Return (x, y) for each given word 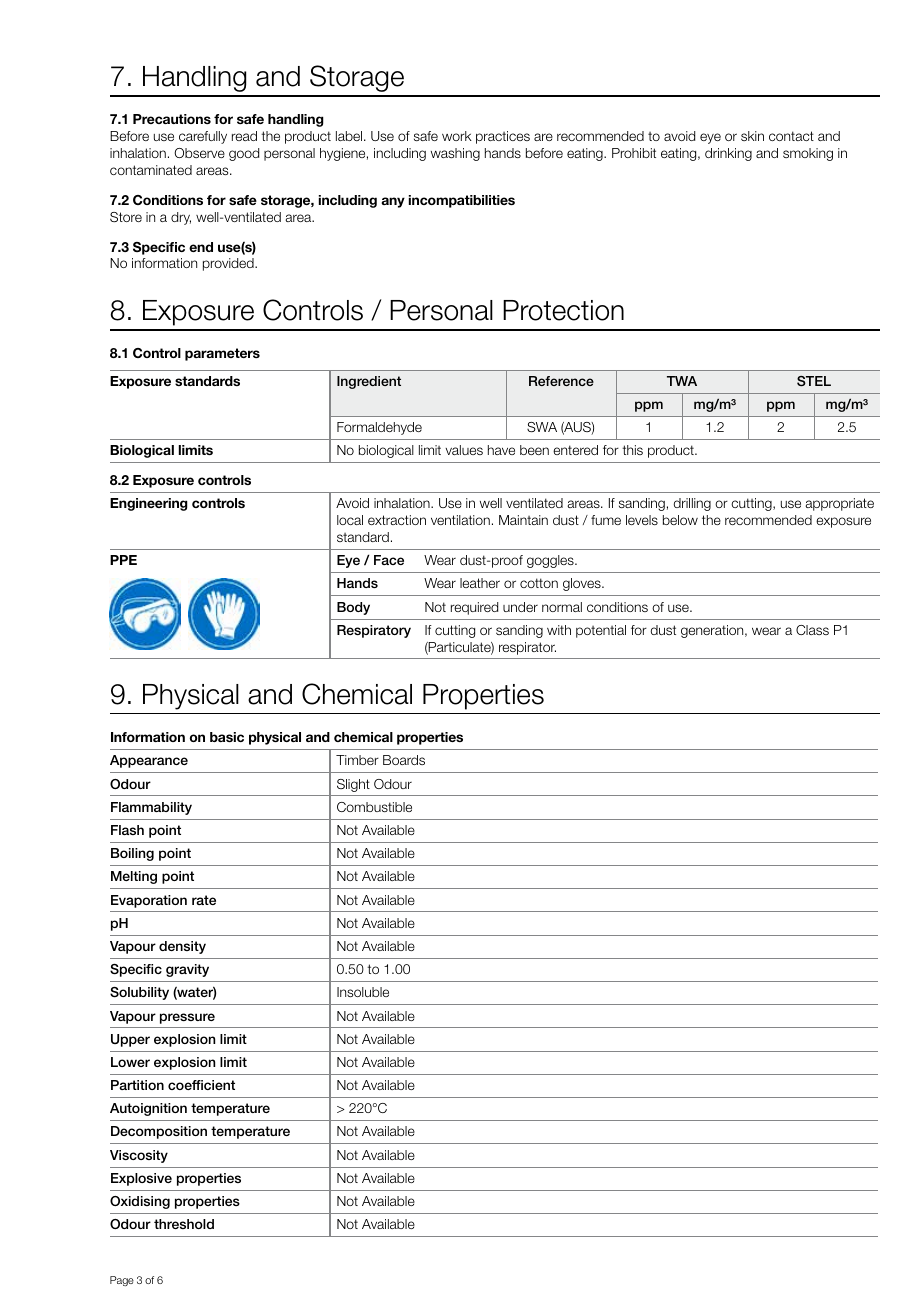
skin (752, 136)
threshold (184, 1224)
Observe (199, 153)
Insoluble (363, 992)
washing (455, 154)
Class (812, 630)
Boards (404, 760)
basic (227, 737)
